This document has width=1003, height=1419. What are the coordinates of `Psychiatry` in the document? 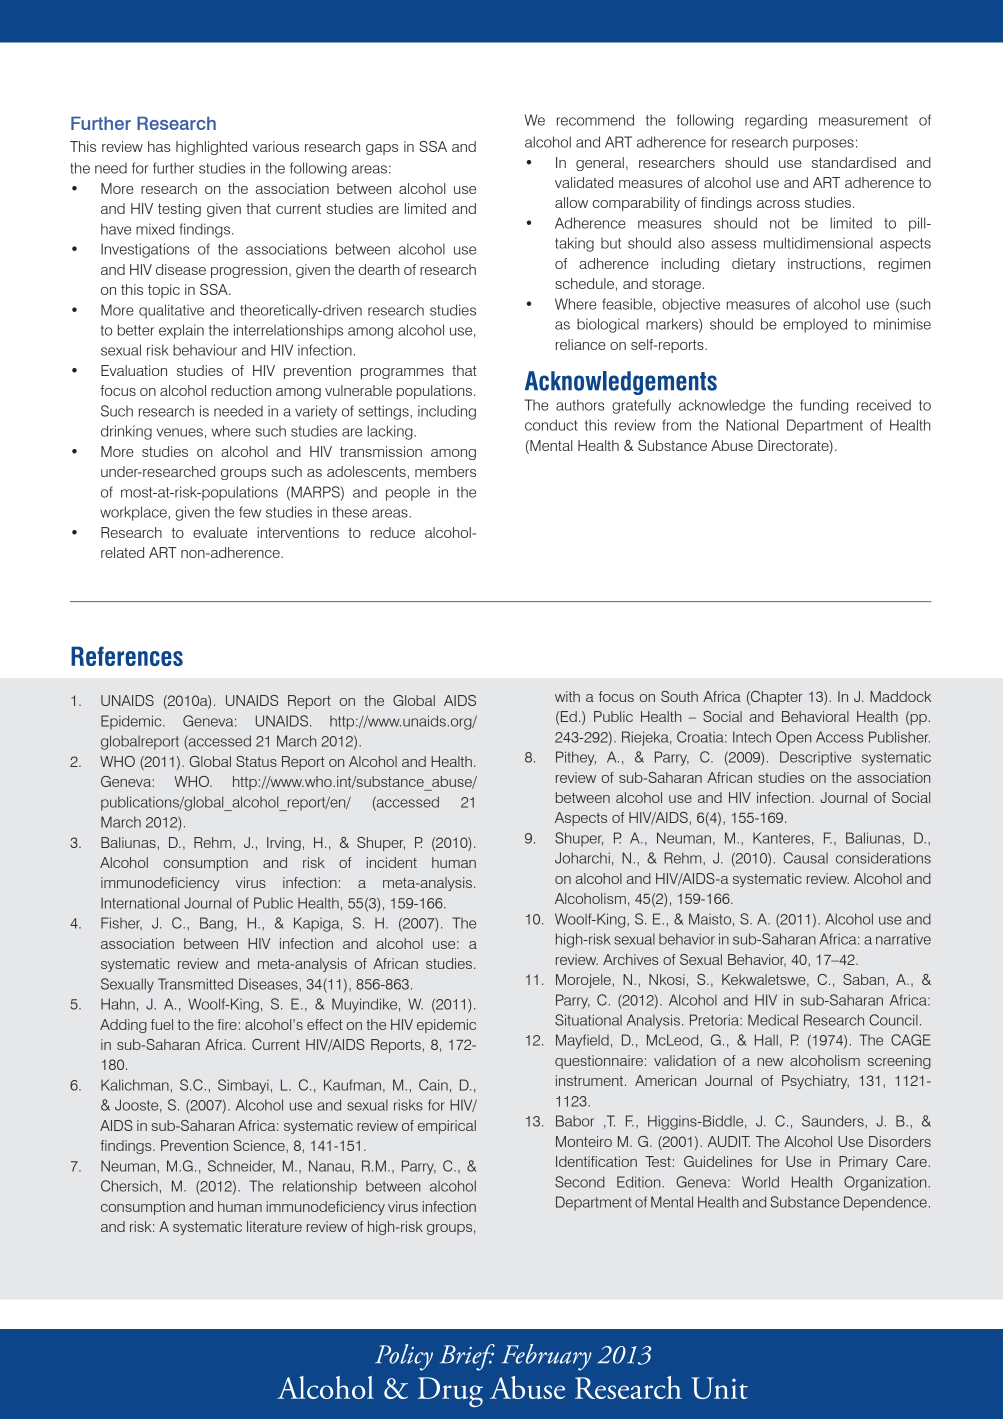 It's located at (815, 1082).
